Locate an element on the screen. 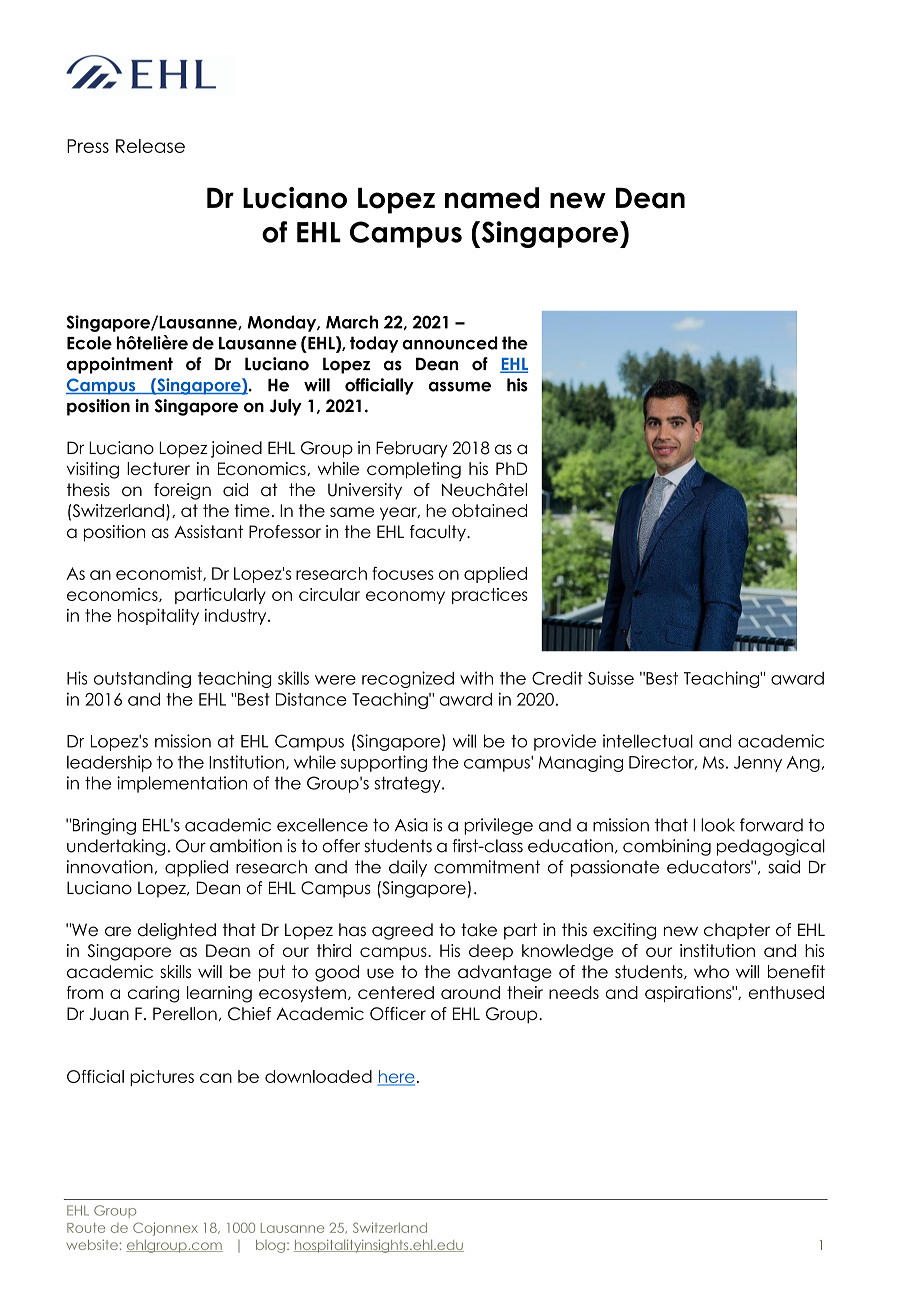 The image size is (924, 1308). faculty is located at coordinates (439, 533).
